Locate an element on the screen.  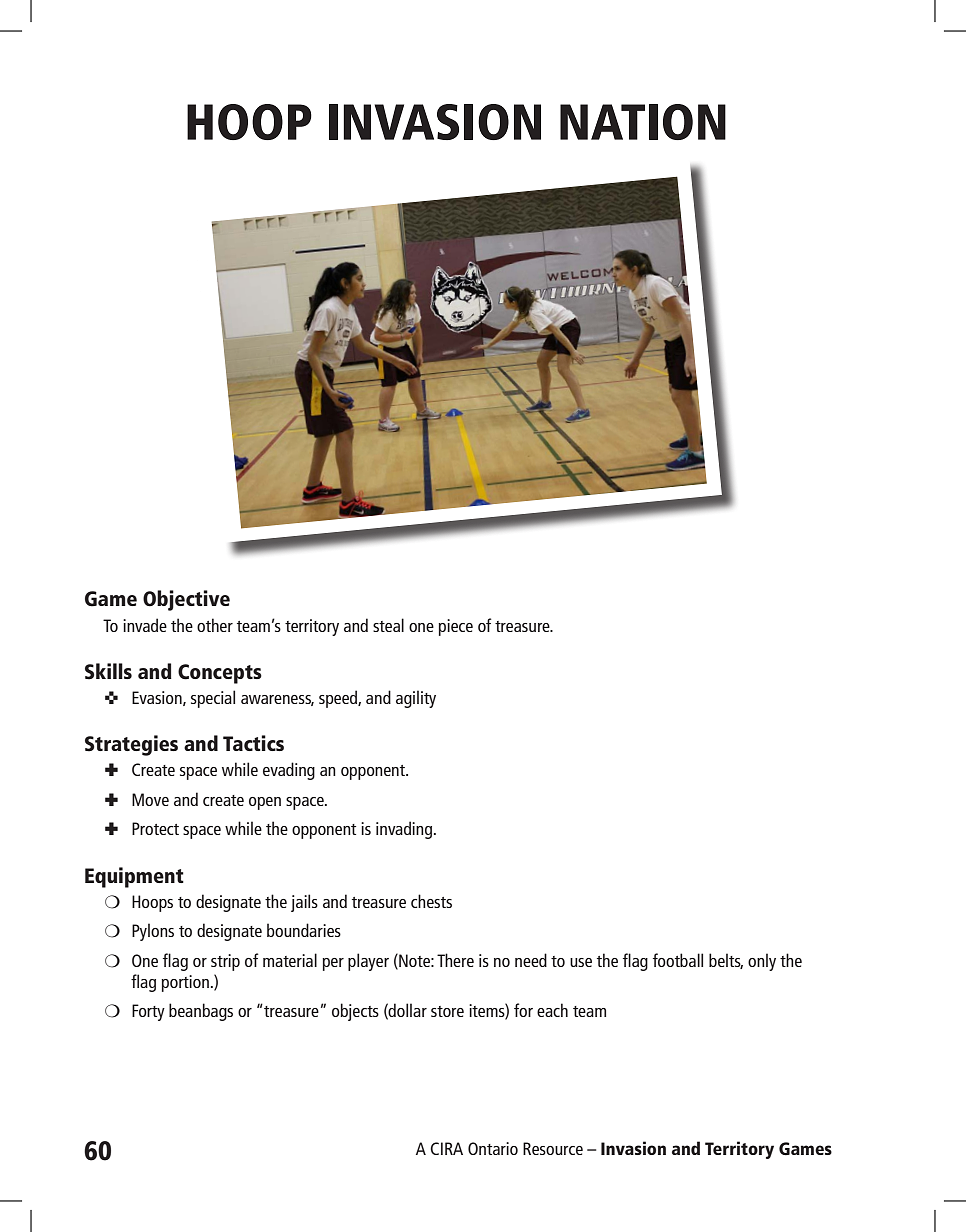
steal is located at coordinates (388, 625).
